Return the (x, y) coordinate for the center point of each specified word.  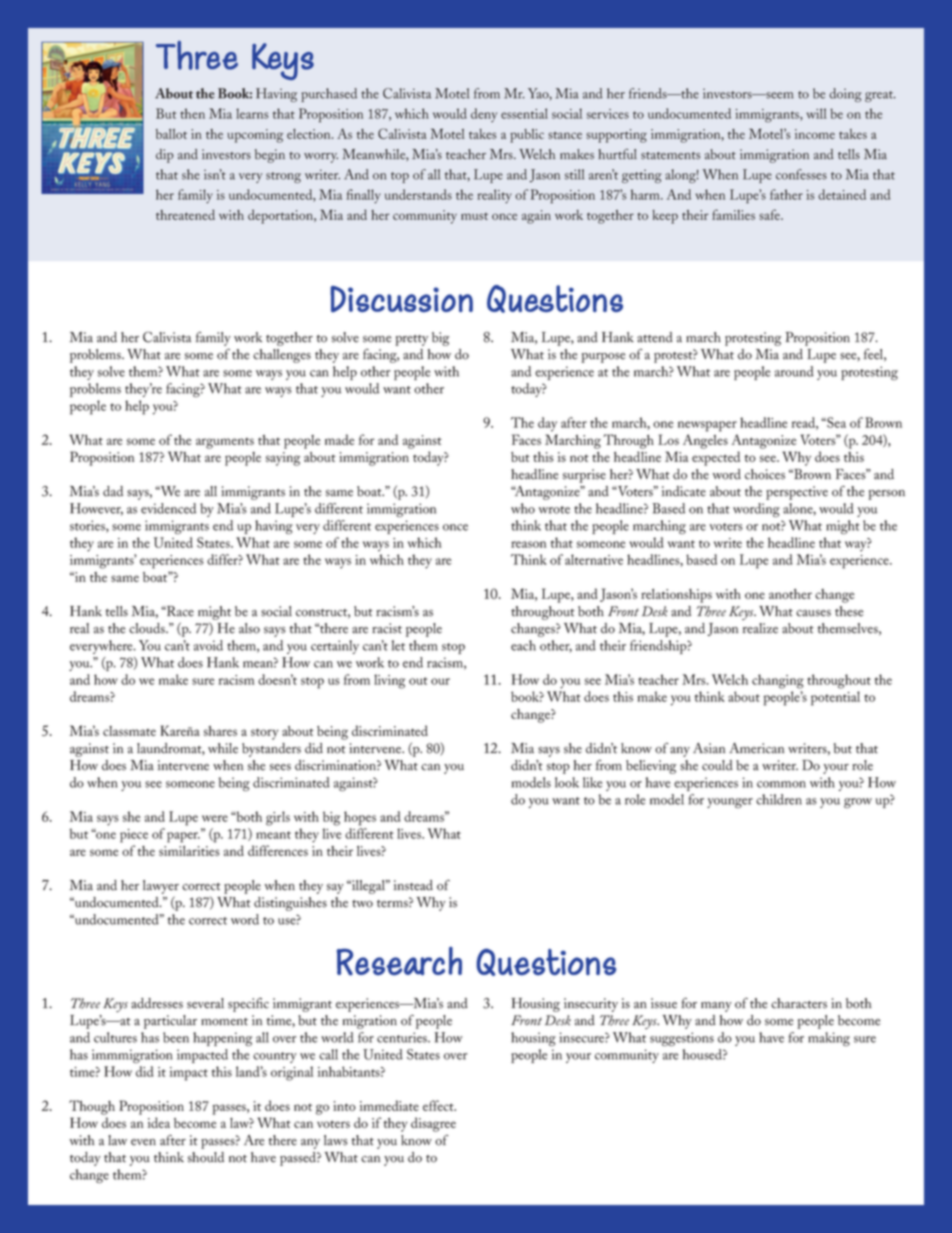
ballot (171, 134)
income (815, 134)
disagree (433, 1124)
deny (484, 115)
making (829, 1039)
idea (158, 1122)
